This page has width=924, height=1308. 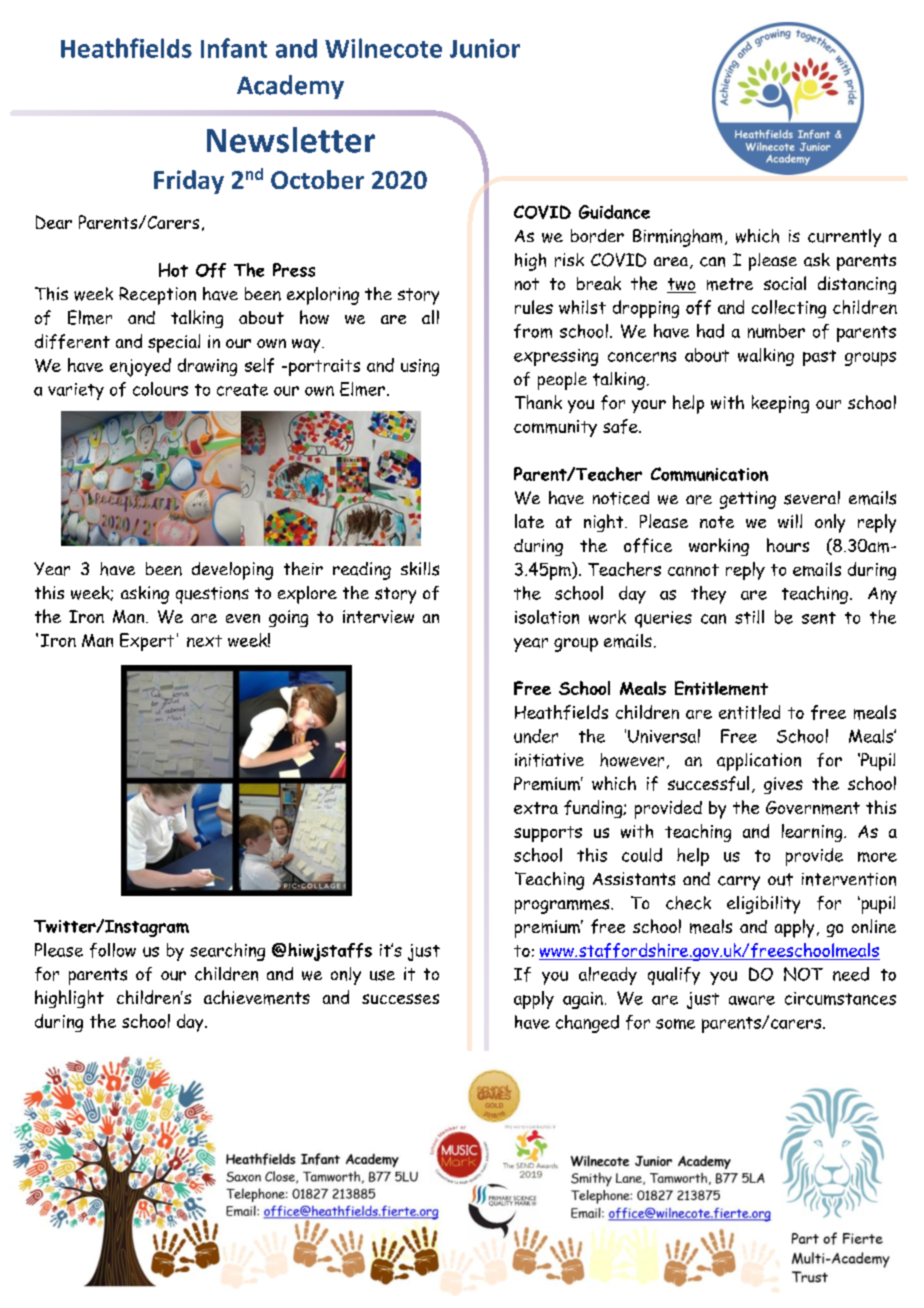 What do you see at coordinates (844, 238) in the page?
I see `currently` at bounding box center [844, 238].
